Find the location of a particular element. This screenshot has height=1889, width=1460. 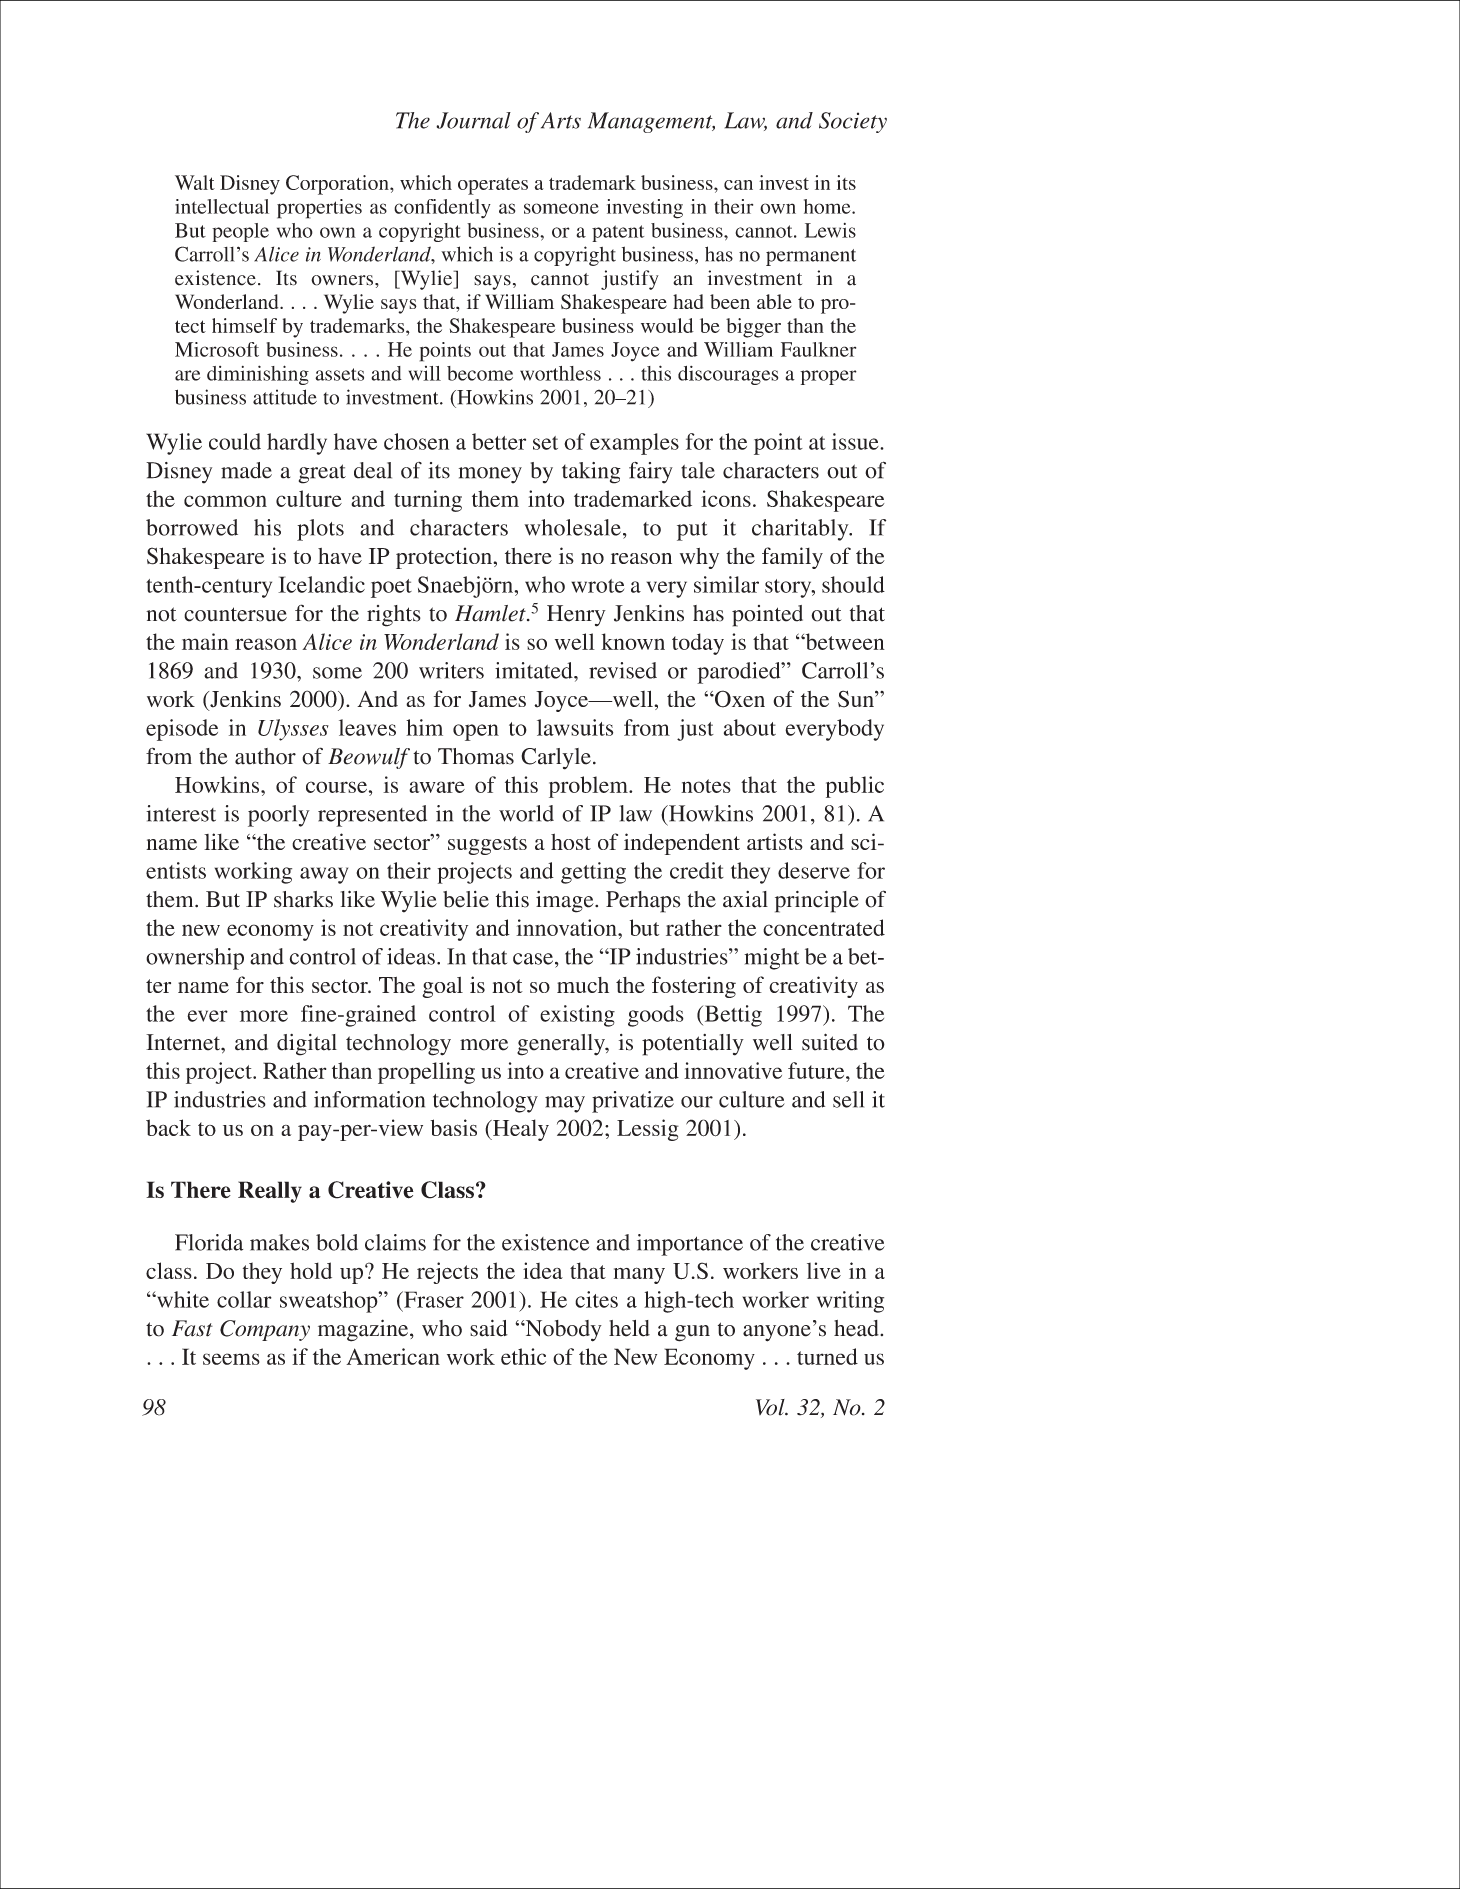

operates is located at coordinates (493, 186).
